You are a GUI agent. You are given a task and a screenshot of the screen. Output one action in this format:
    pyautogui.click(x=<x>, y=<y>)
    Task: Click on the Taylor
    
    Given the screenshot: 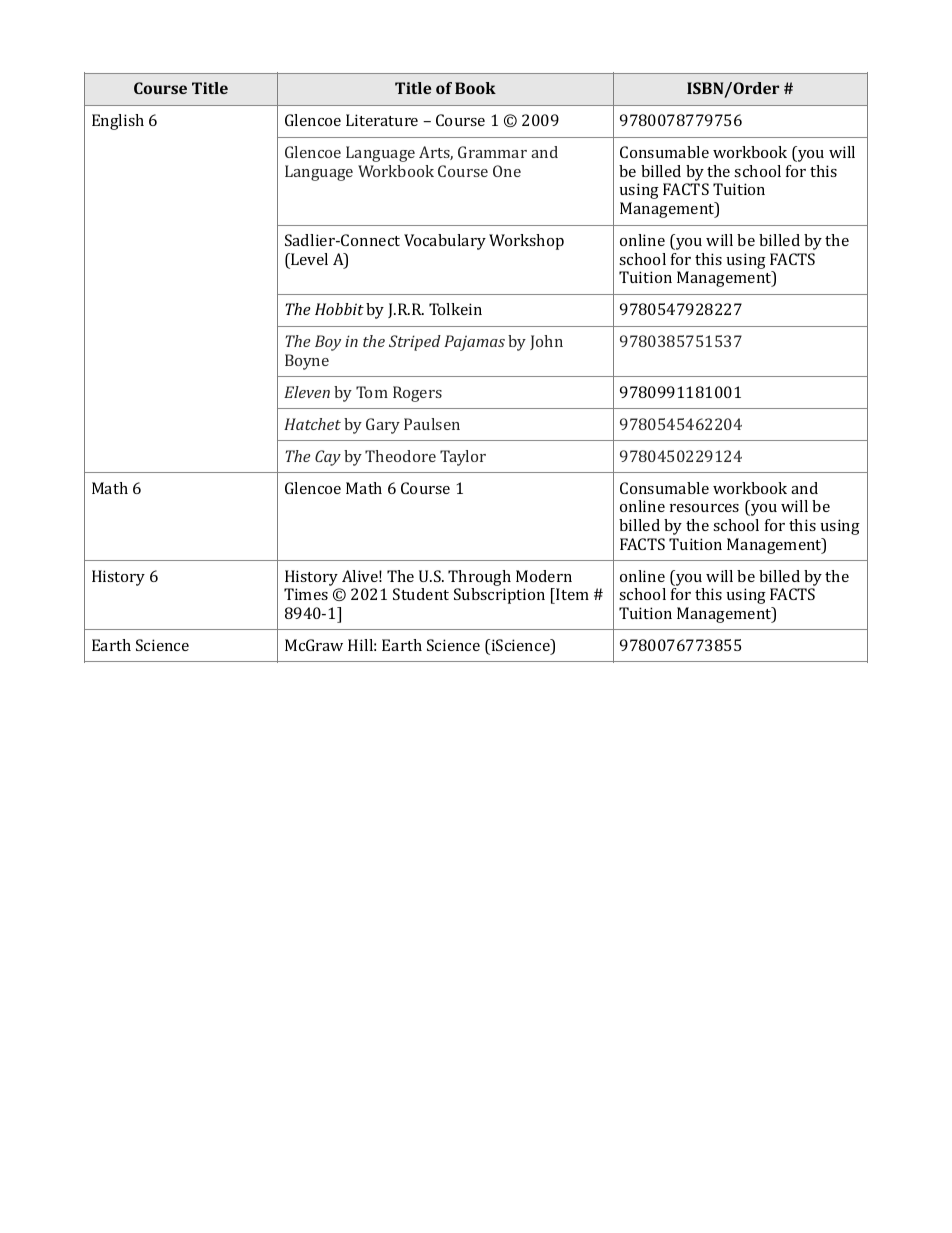 What is the action you would take?
    pyautogui.click(x=463, y=458)
